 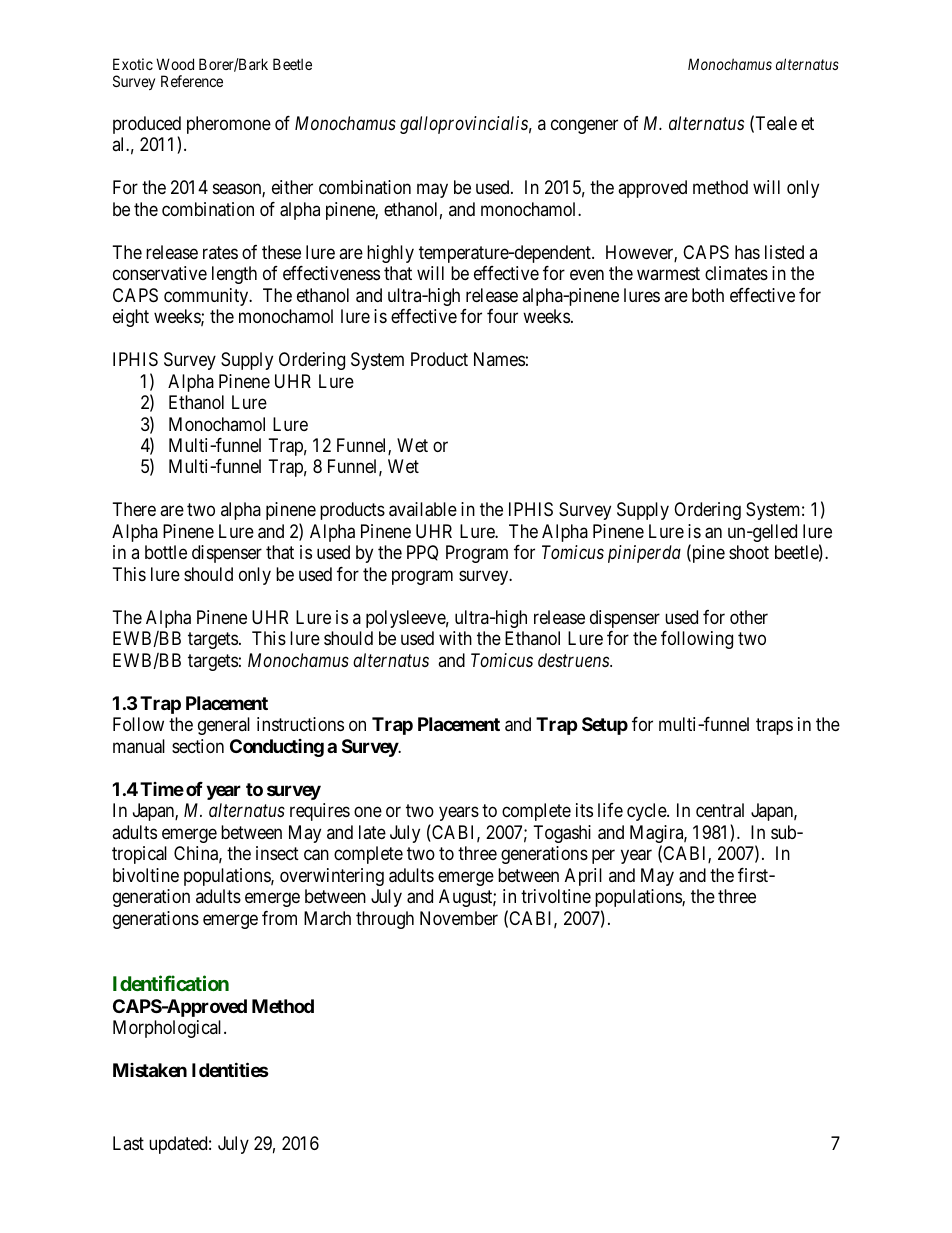 I want to click on available, so click(x=423, y=509).
